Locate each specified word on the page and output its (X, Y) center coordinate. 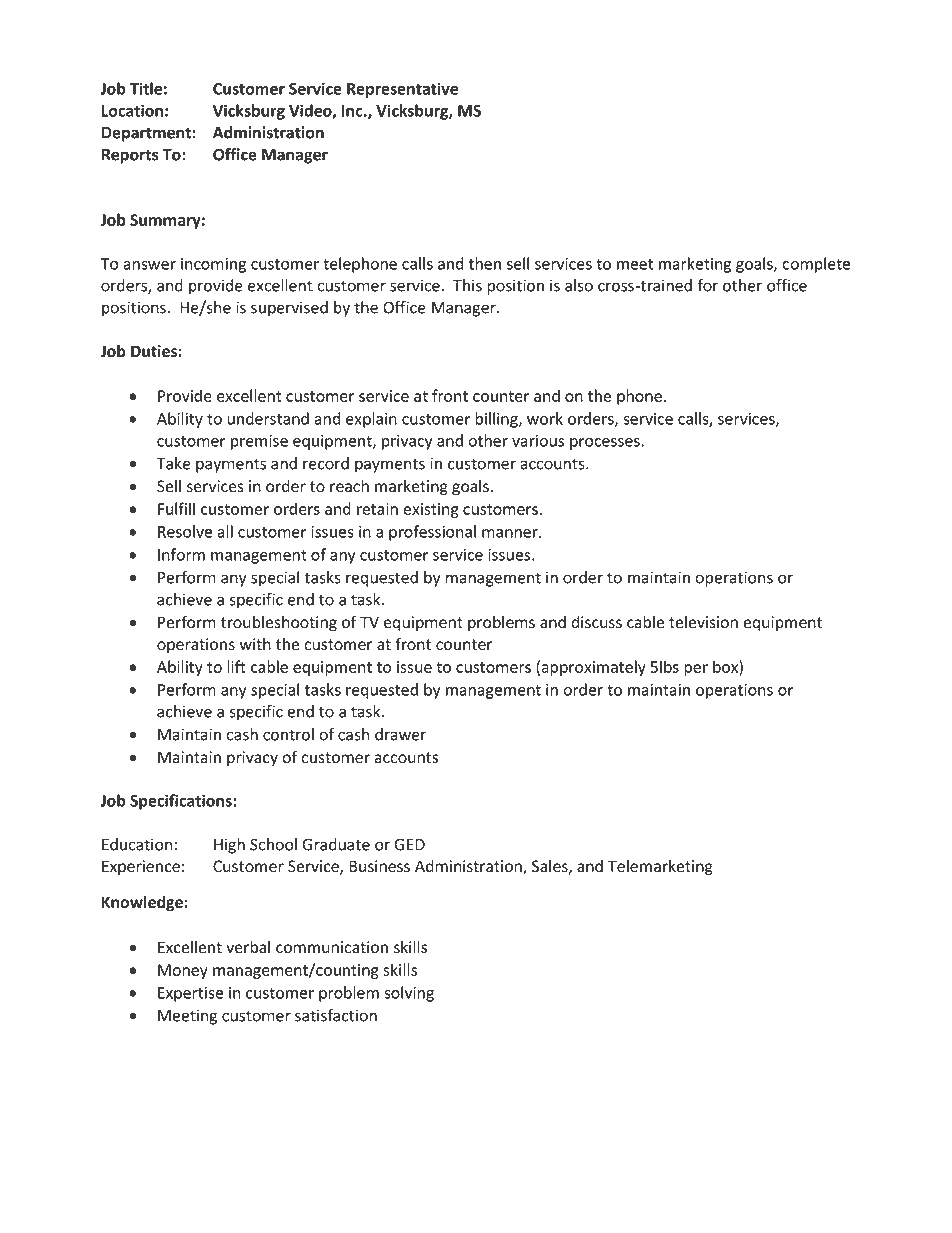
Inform (181, 554)
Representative (402, 90)
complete (816, 265)
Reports (130, 156)
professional (432, 533)
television (703, 622)
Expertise (190, 994)
